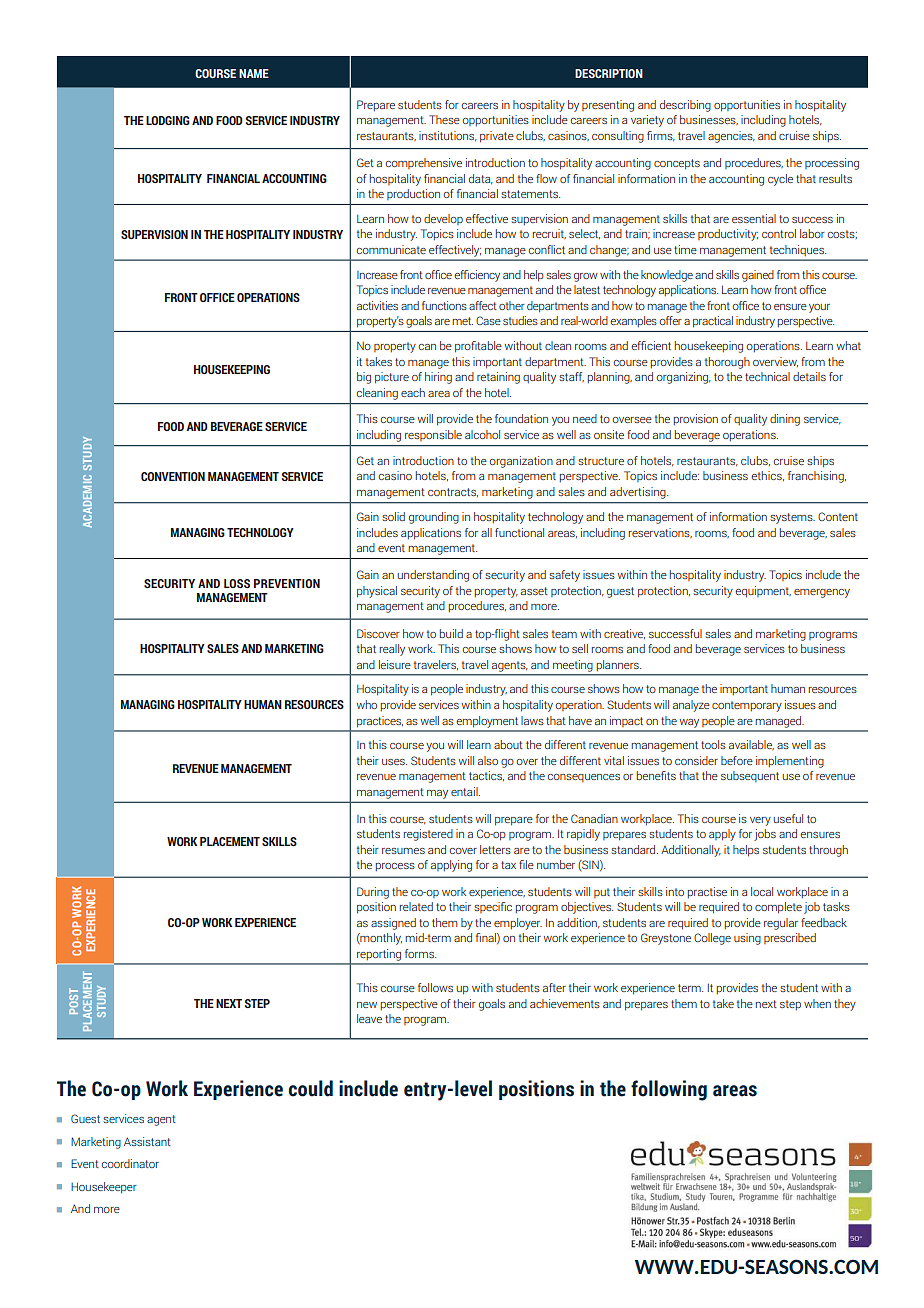 This document has height=1308, width=924. What do you see at coordinates (444, 119) in the document?
I see `These` at bounding box center [444, 119].
